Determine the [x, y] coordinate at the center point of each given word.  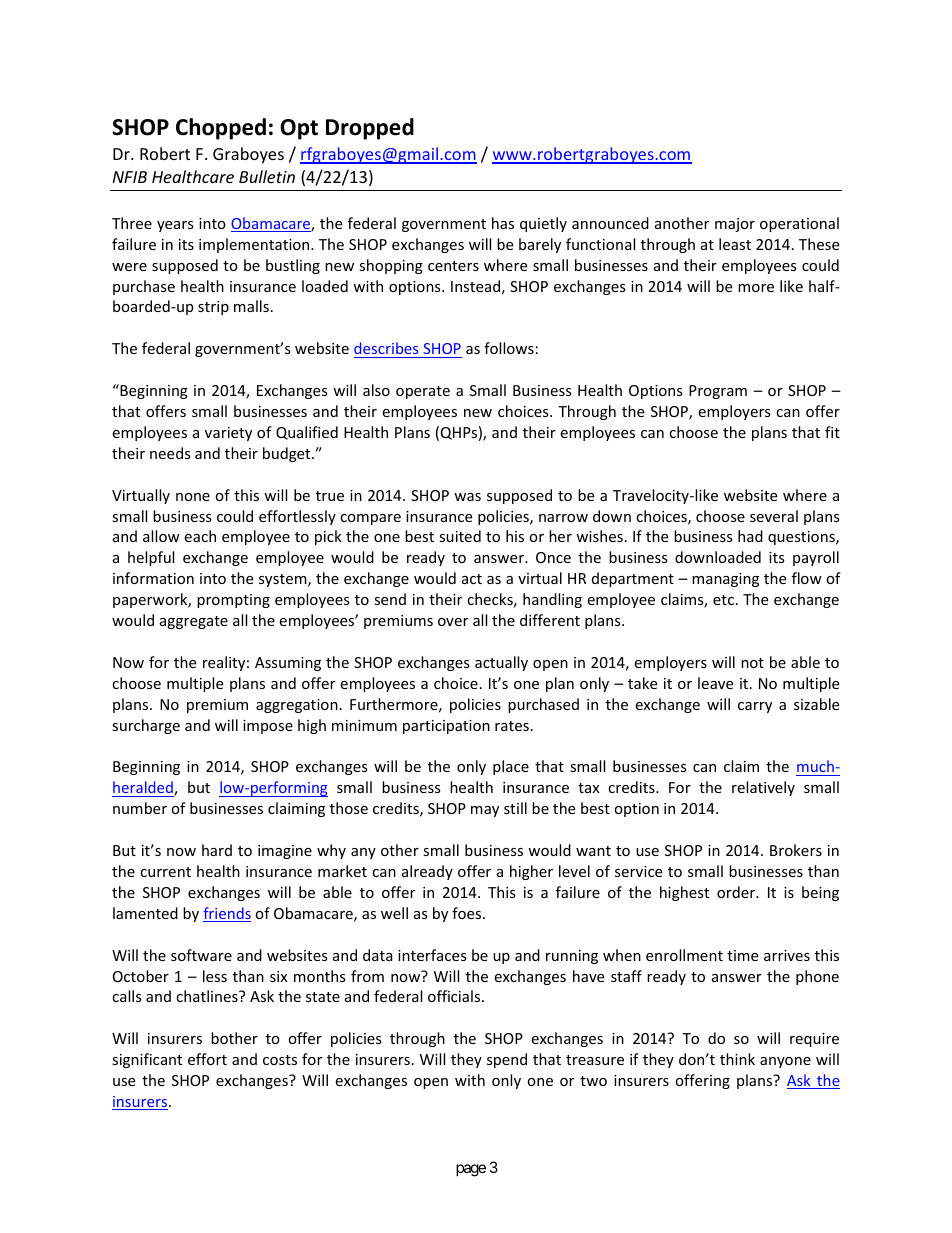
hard [217, 850]
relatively [763, 788]
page [471, 1170]
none [193, 497]
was [467, 497]
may [485, 811]
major [735, 225]
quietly [543, 224]
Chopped [221, 129]
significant [147, 1060]
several [774, 516]
